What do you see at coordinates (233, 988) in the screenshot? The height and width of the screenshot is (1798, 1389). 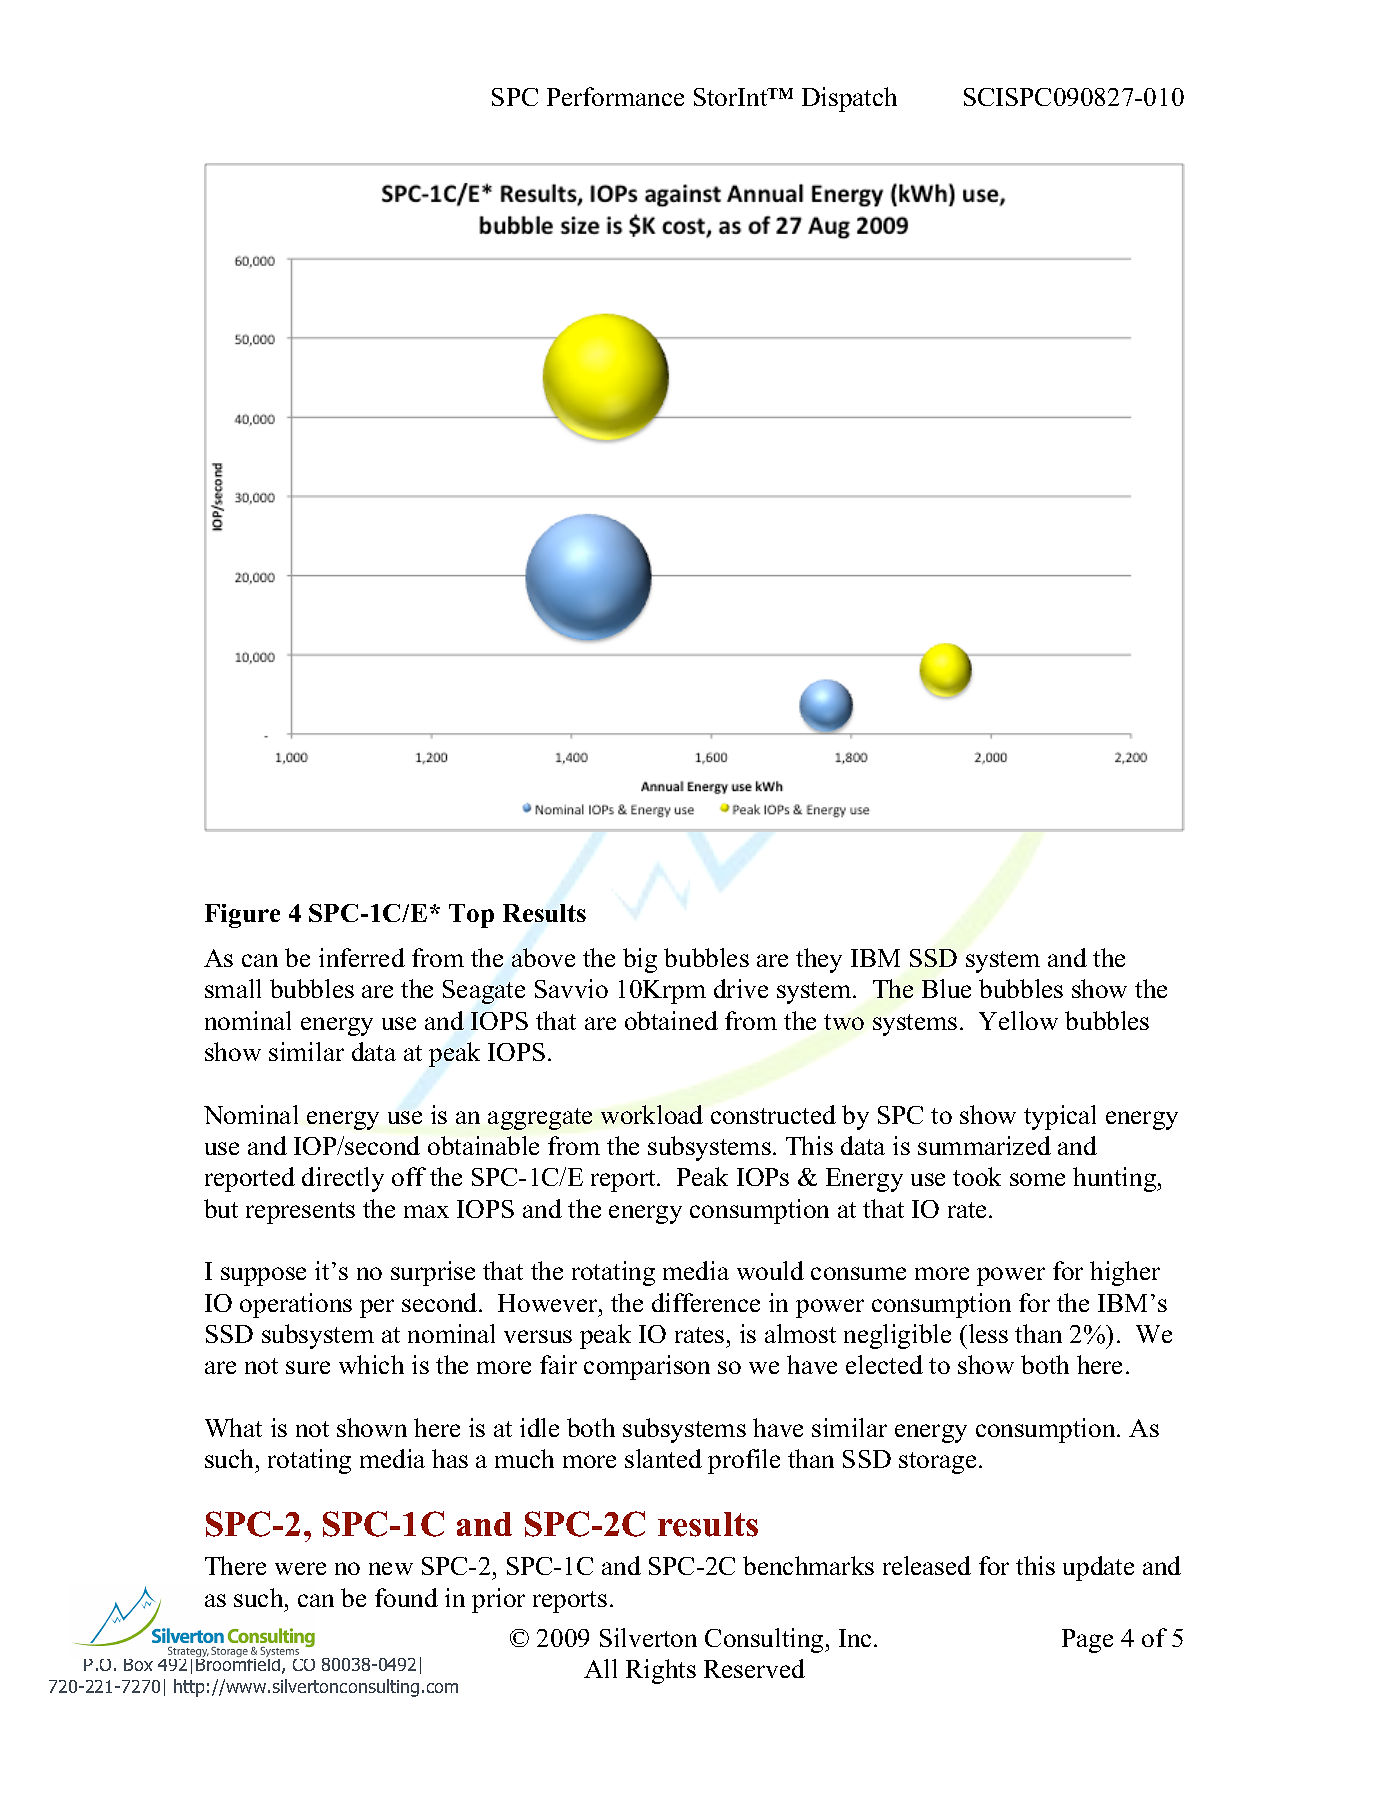 I see `small` at bounding box center [233, 988].
